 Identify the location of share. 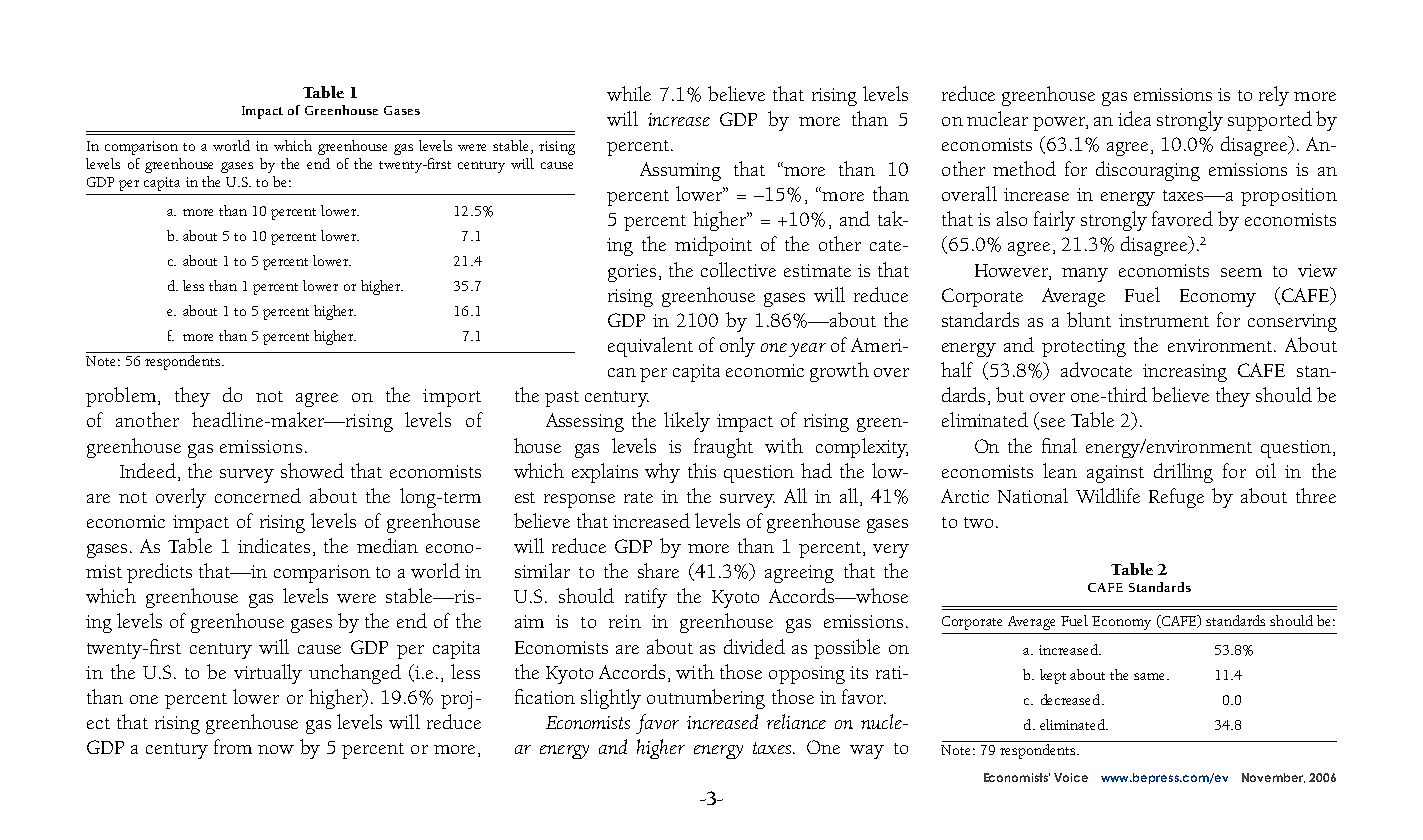
(658, 570).
